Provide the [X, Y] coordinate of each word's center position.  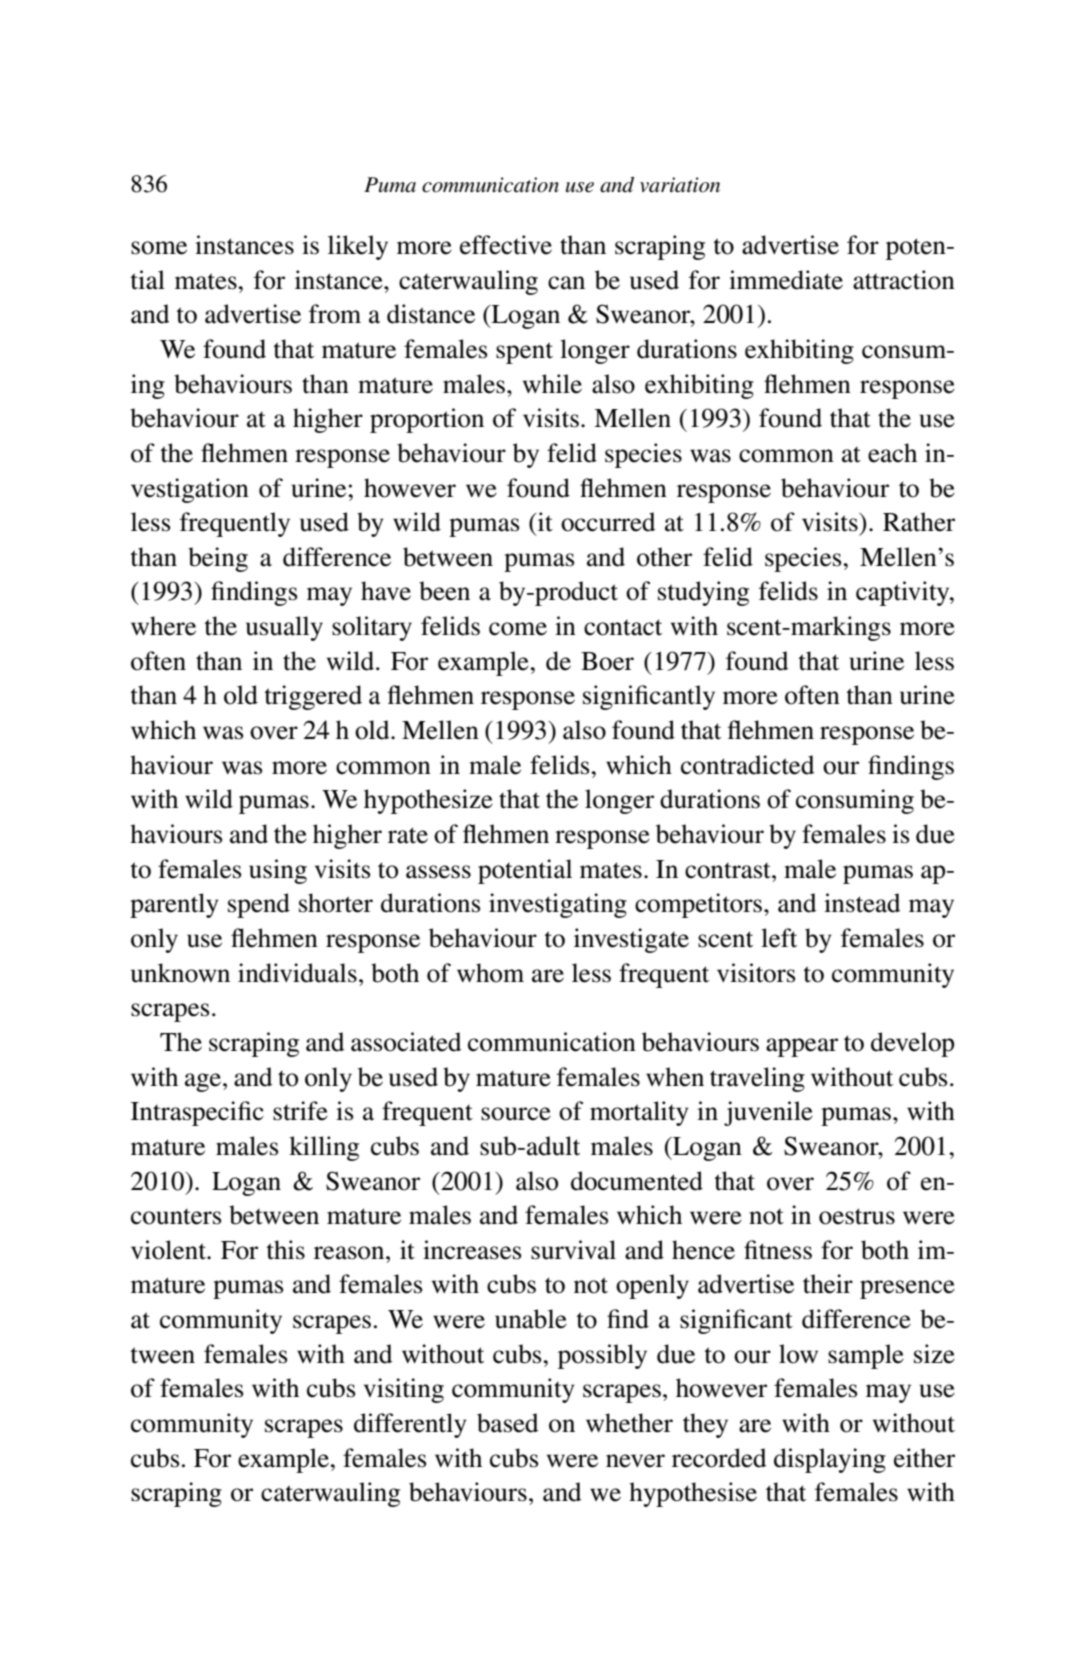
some [159, 248]
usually [284, 628]
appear [802, 1047]
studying [703, 593]
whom [490, 973]
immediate [786, 280]
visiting [404, 1390]
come [518, 629]
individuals [297, 973]
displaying [830, 1460]
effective [506, 245]
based [508, 1423]
